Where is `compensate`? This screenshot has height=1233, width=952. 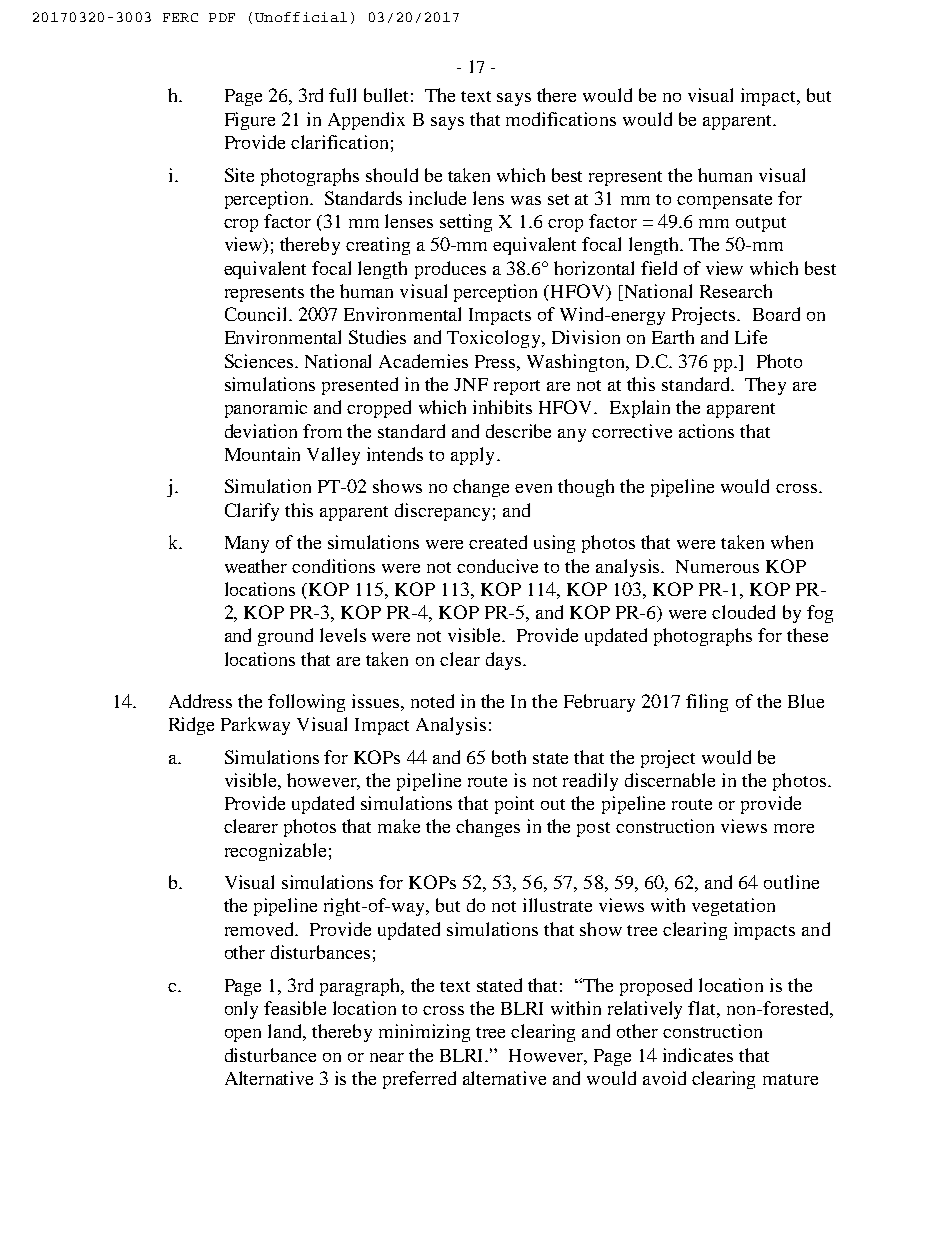
compensate is located at coordinates (724, 201).
